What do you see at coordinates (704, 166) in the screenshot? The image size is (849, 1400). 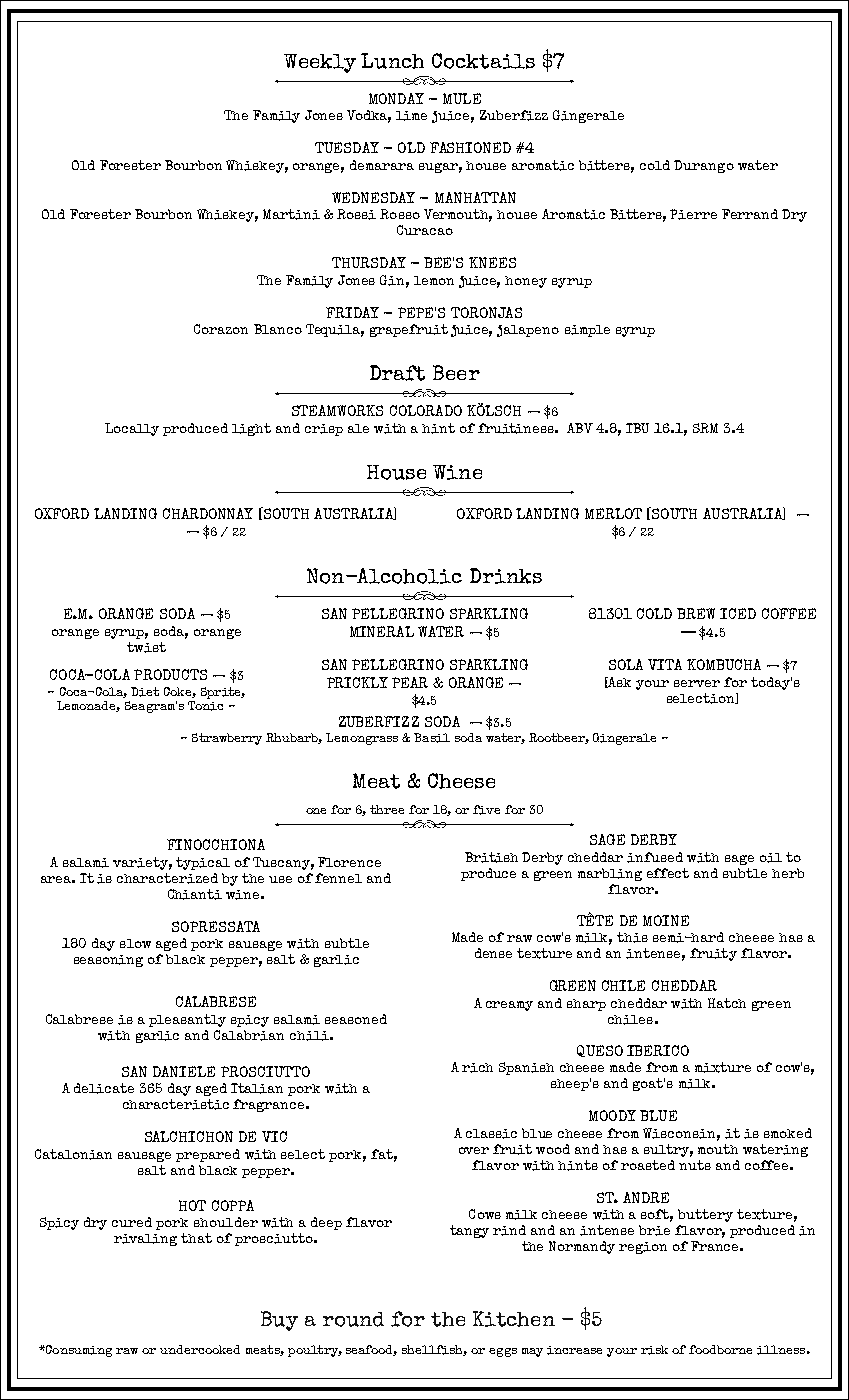 I see `Durango` at bounding box center [704, 166].
